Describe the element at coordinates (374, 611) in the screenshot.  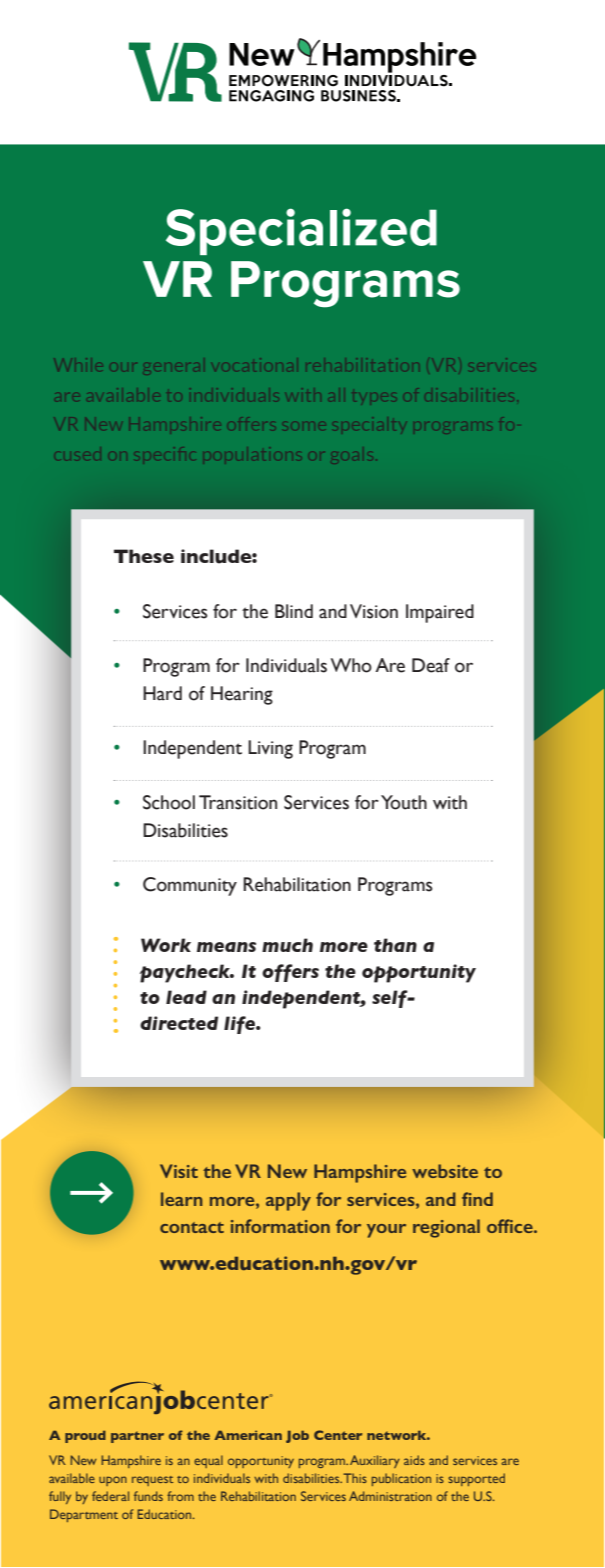
I see `Vision` at that location.
